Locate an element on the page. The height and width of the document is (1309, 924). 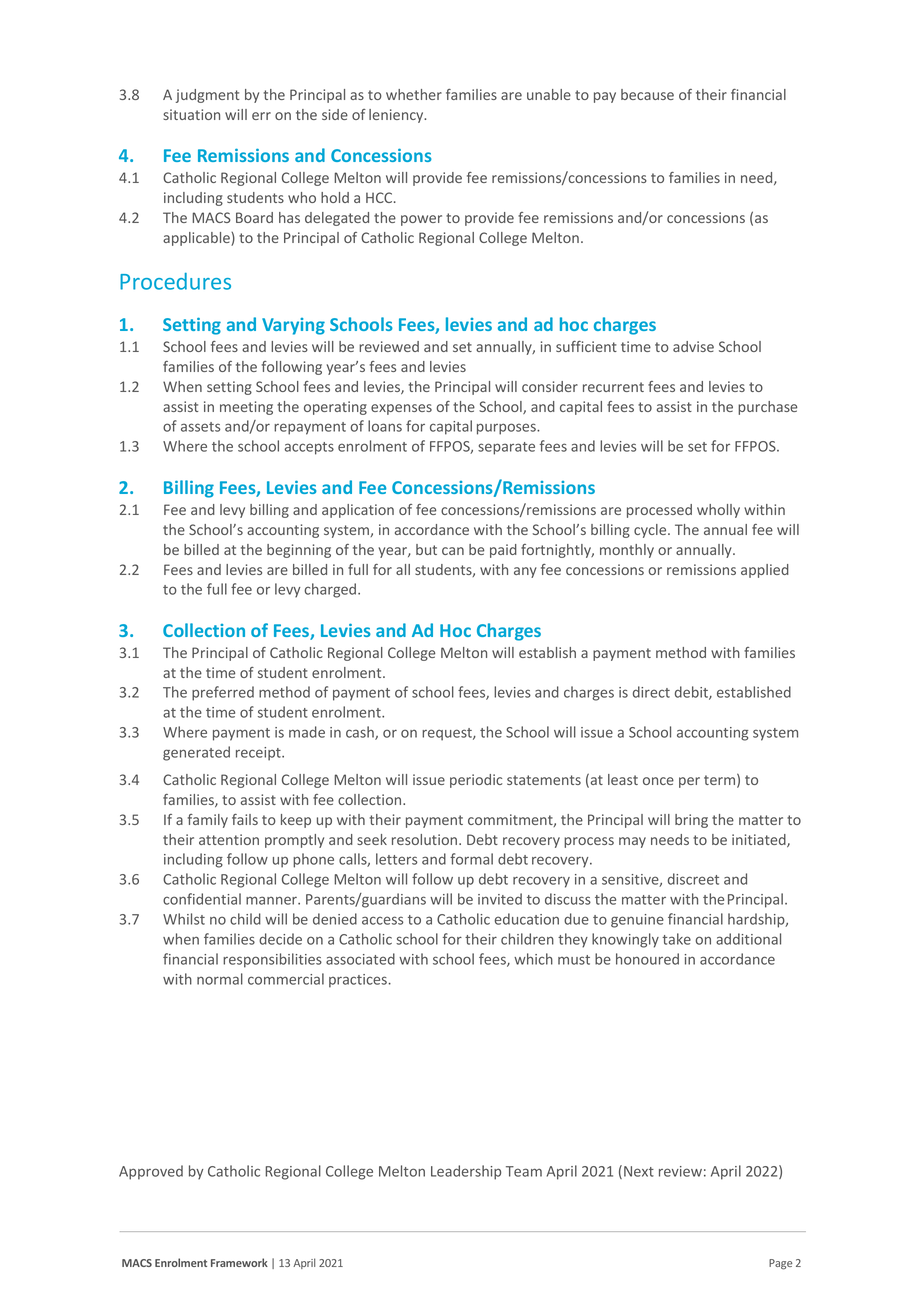
normal is located at coordinates (220, 979).
